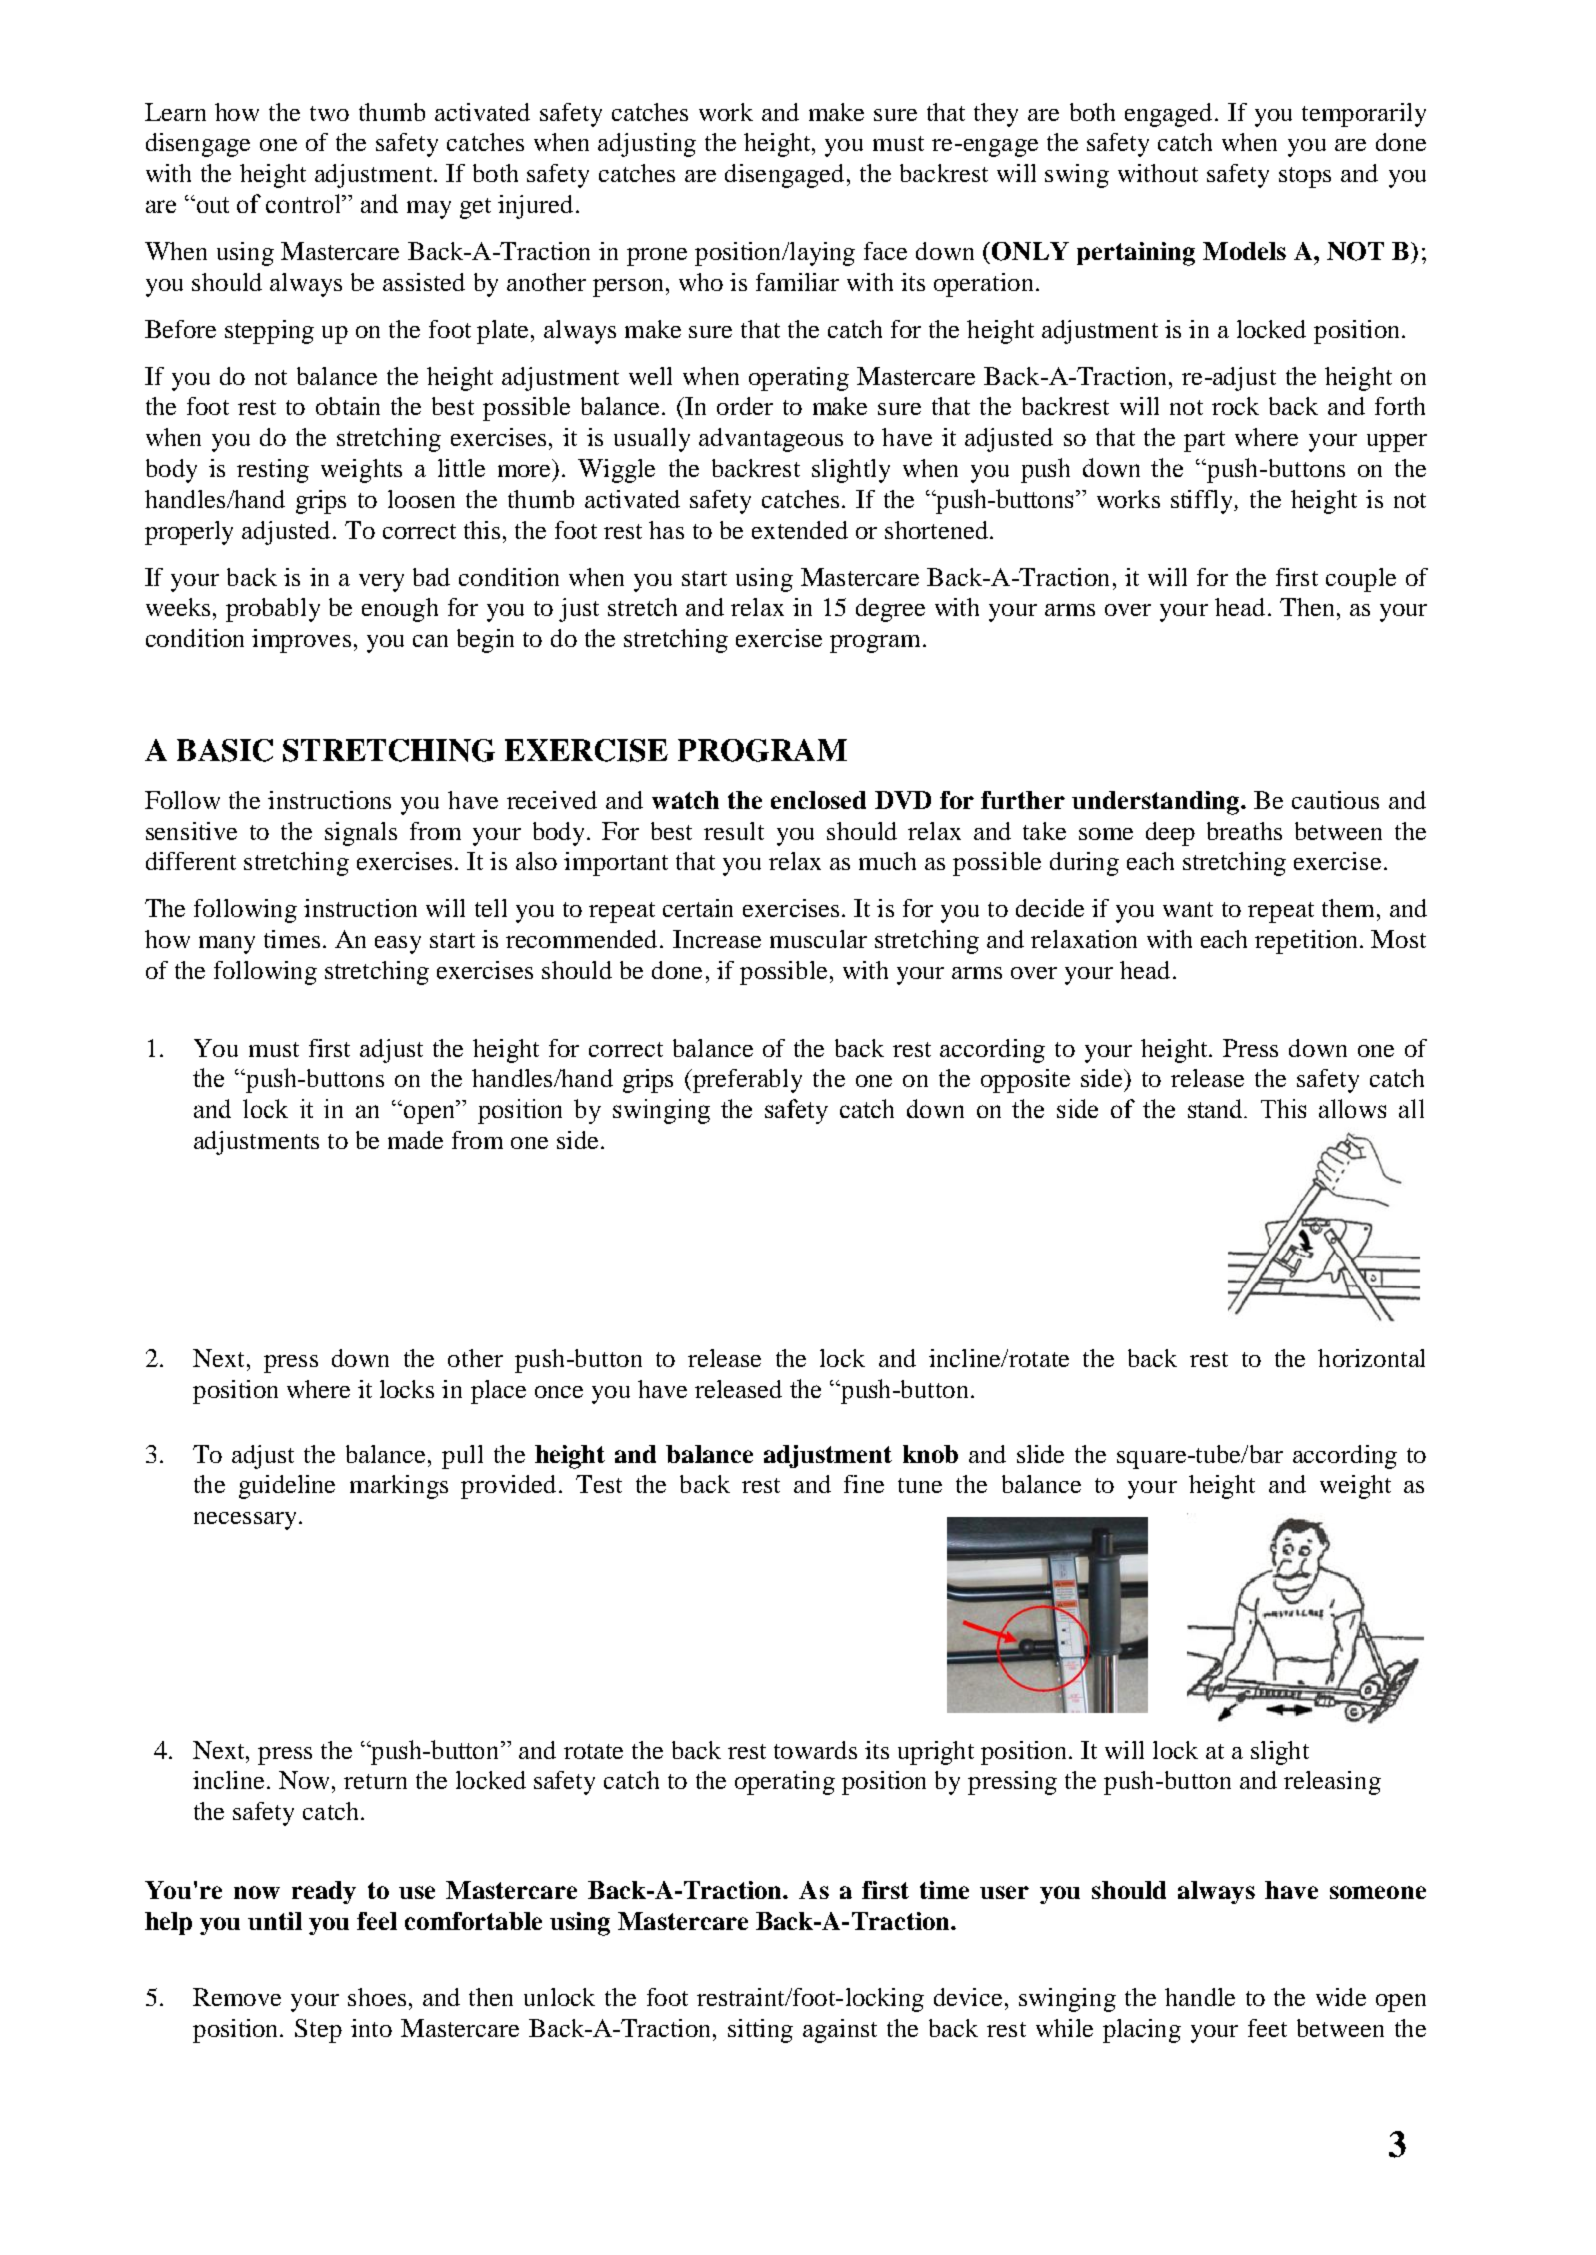 Image resolution: width=1596 pixels, height=2255 pixels. I want to click on preferably, so click(746, 1081).
